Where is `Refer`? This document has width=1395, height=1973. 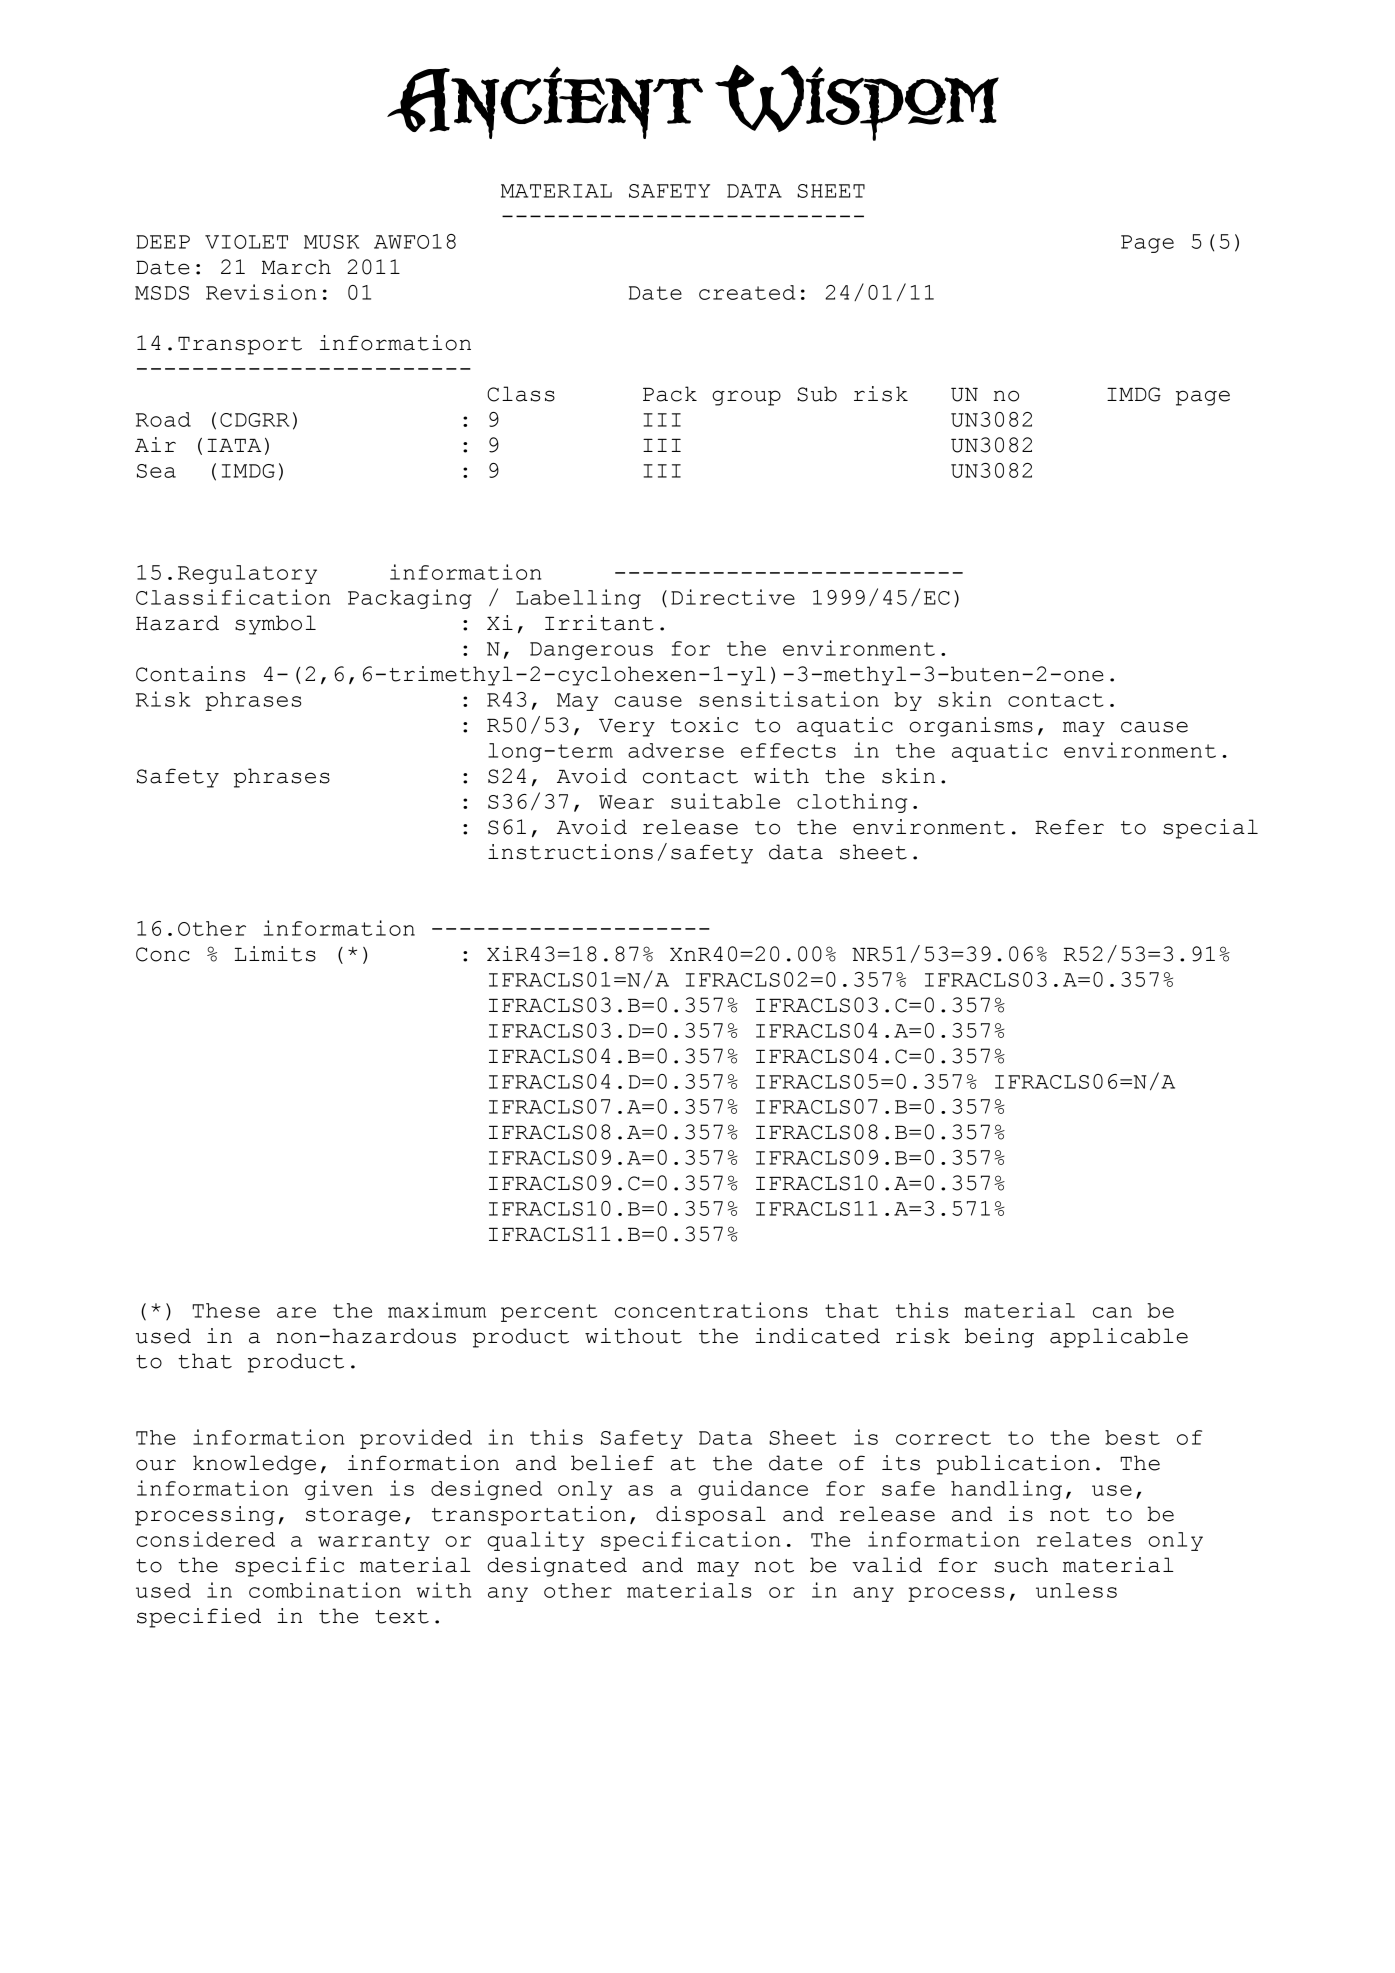
Refer is located at coordinates (1069, 827).
